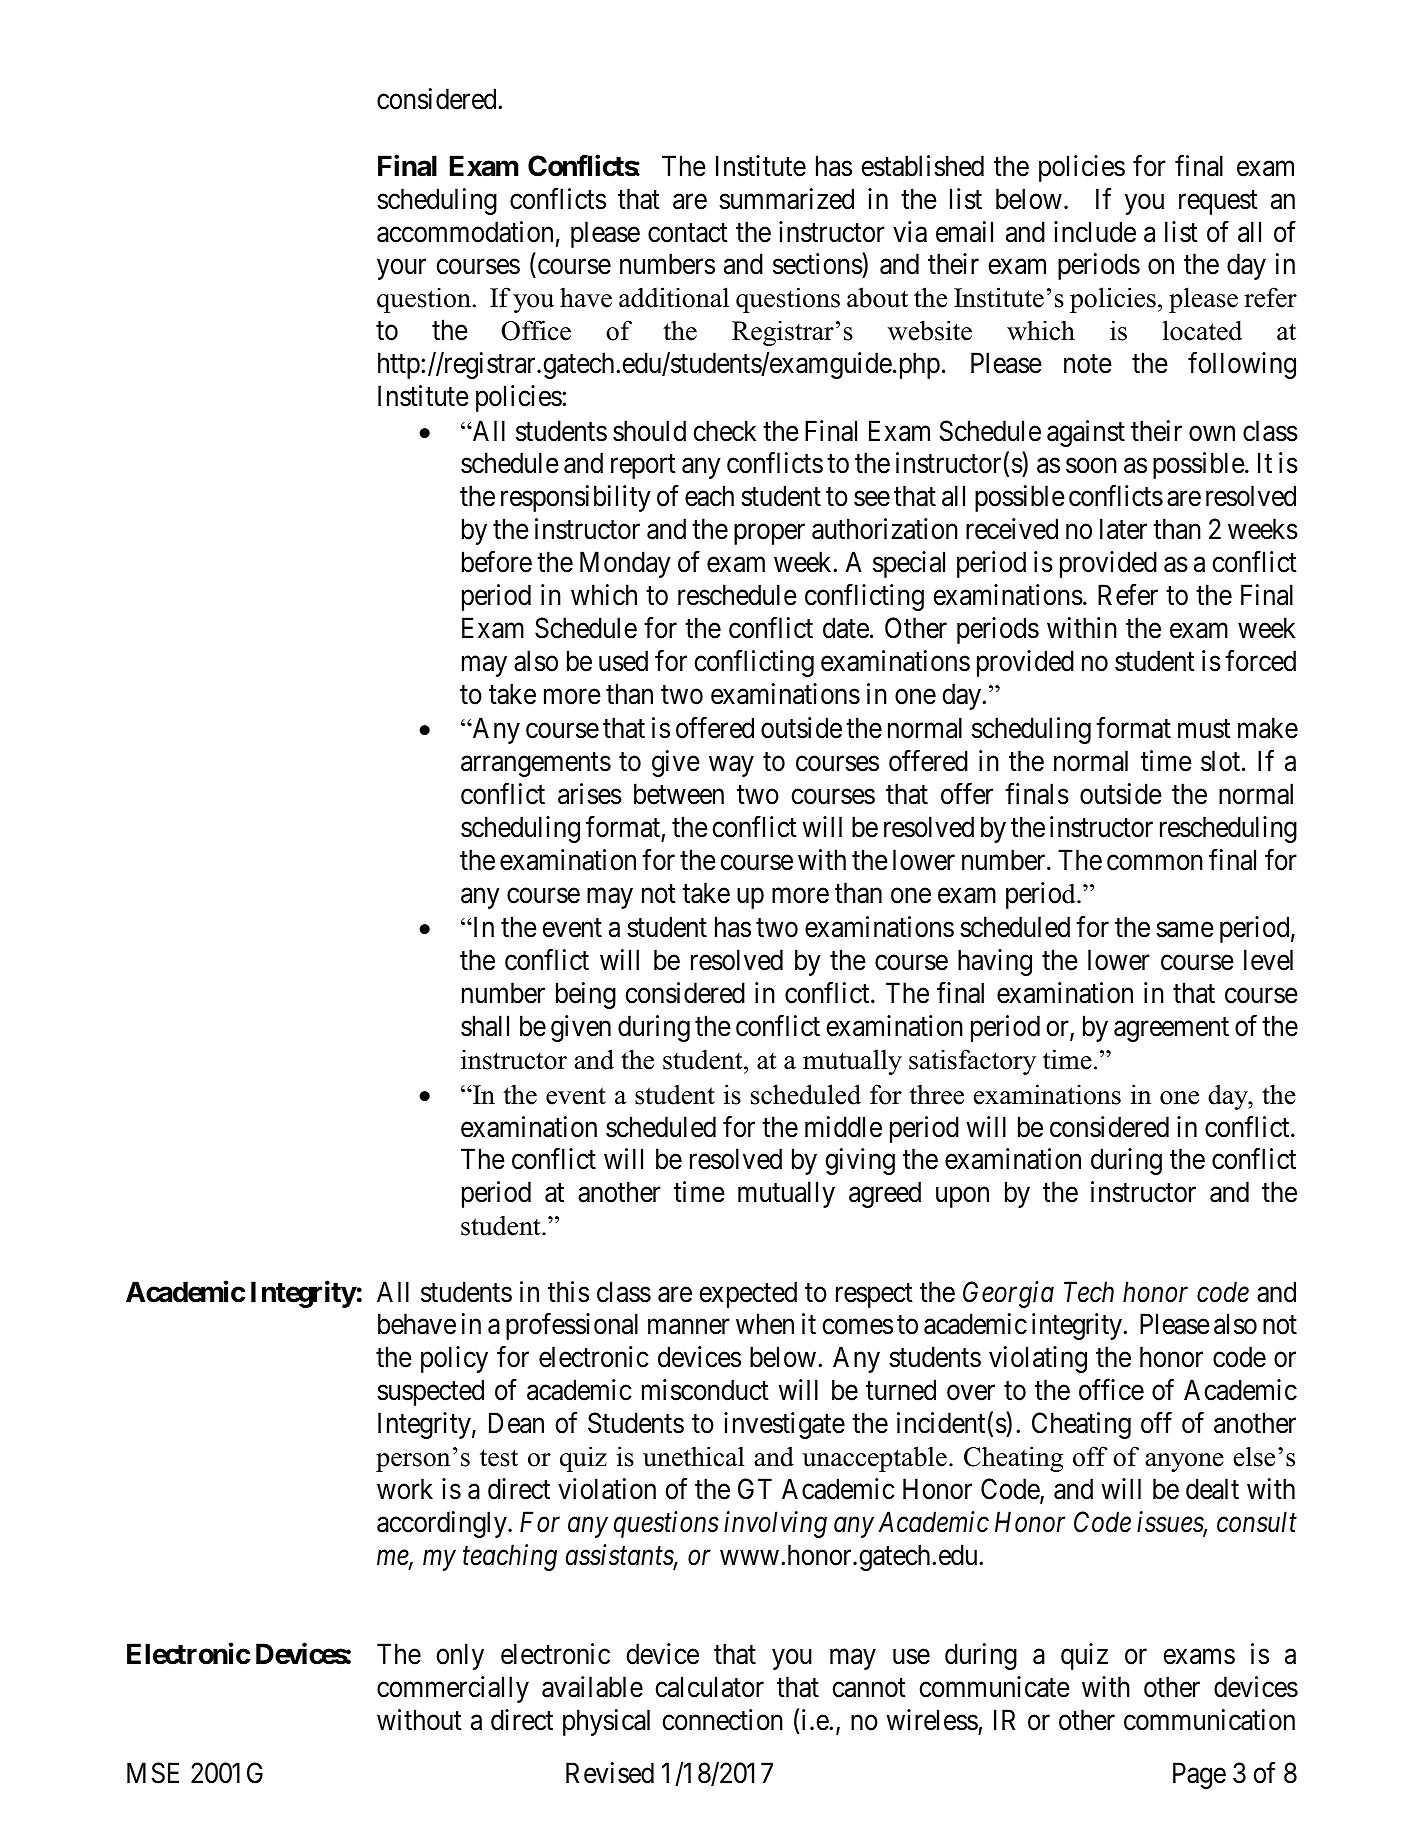 The image size is (1422, 1840). Describe the element at coordinates (485, 1026) in the document. I see `shall` at that location.
